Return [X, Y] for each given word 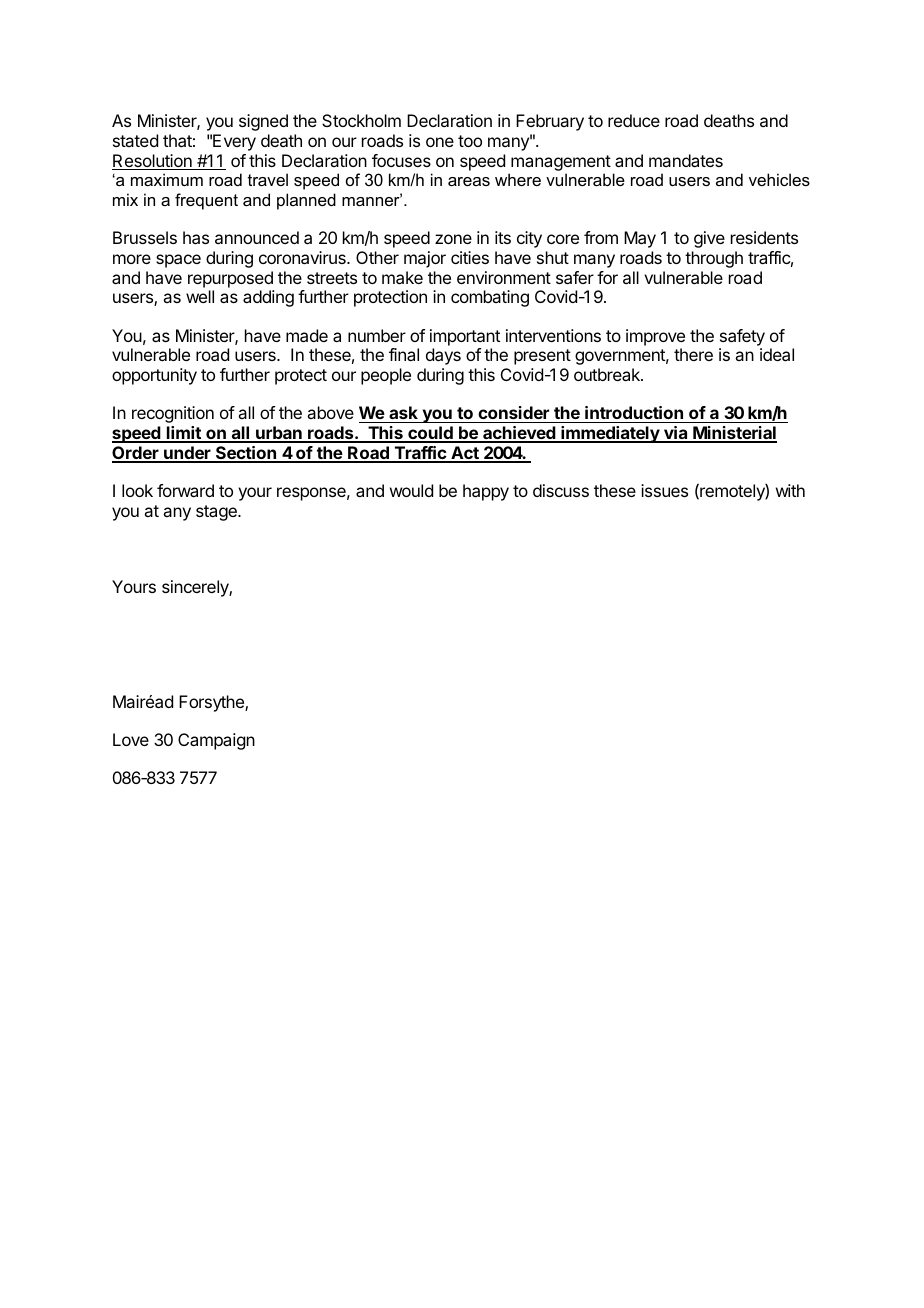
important [465, 337]
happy [486, 492]
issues [664, 490]
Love [131, 739]
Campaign [216, 741]
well [200, 296]
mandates [686, 160]
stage [217, 513]
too [470, 141]
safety [742, 337]
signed [263, 122]
